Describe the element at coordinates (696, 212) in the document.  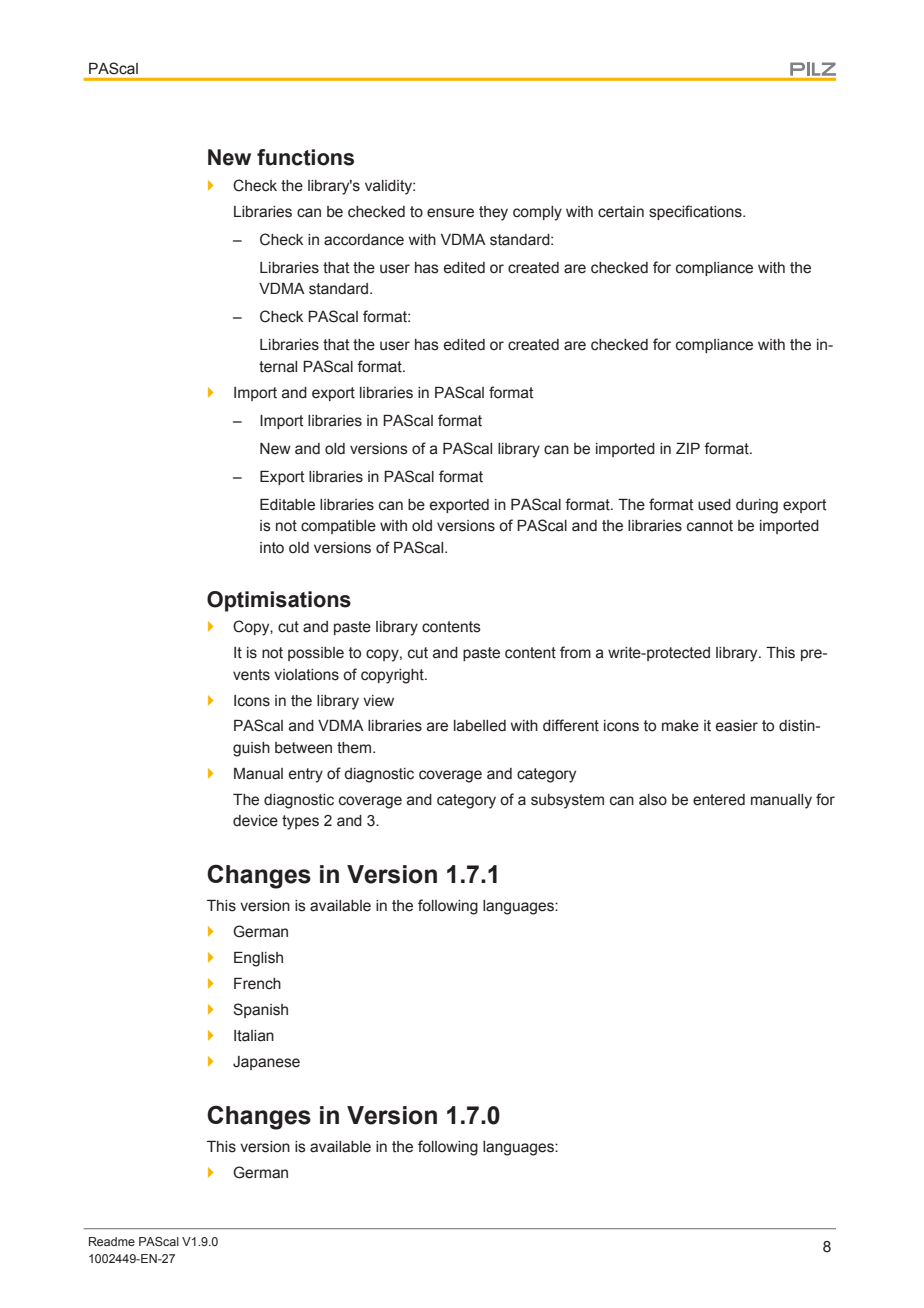
I see `specifications` at that location.
